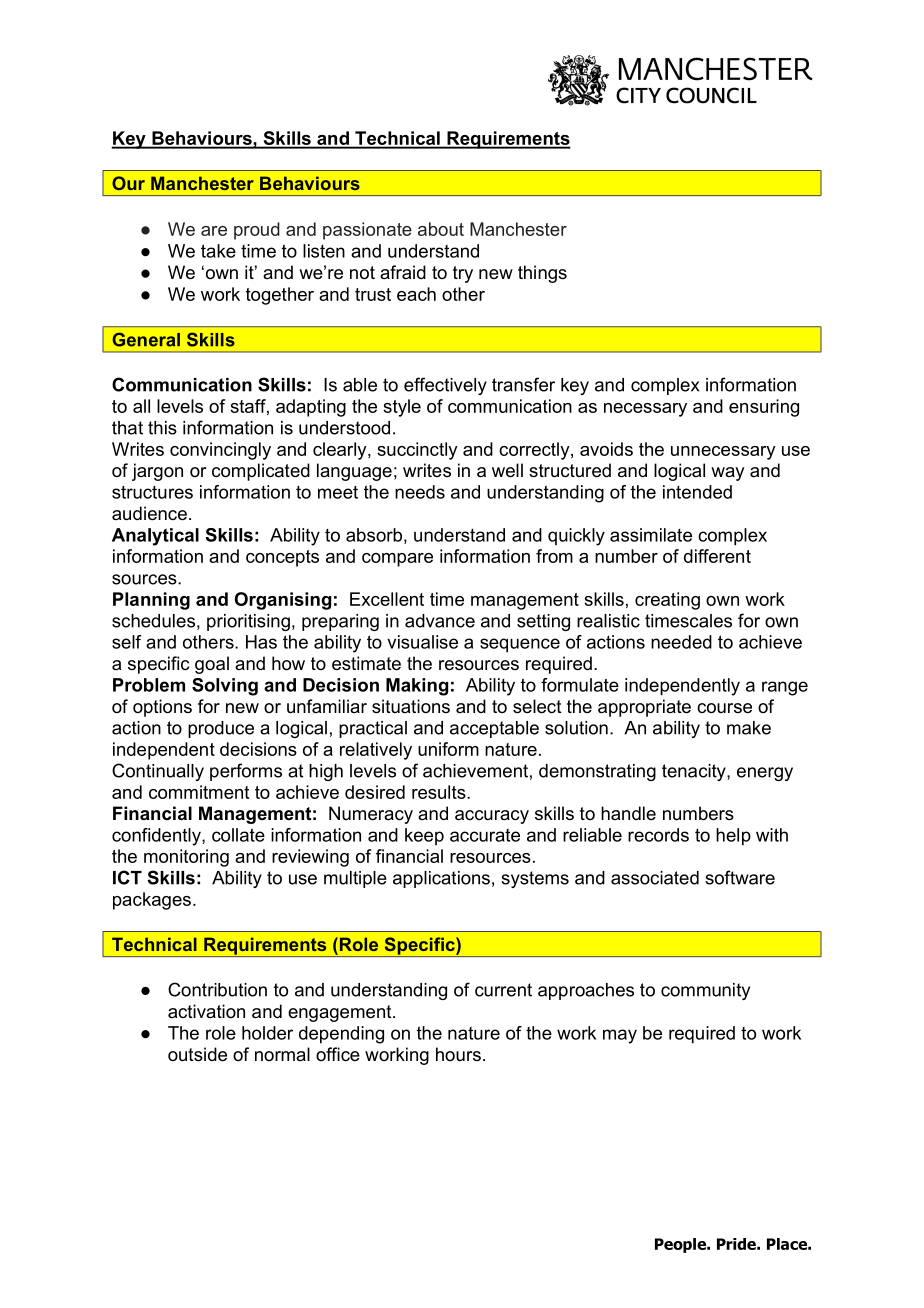 This screenshot has width=924, height=1308. Describe the element at coordinates (542, 274) in the screenshot. I see `things` at that location.
